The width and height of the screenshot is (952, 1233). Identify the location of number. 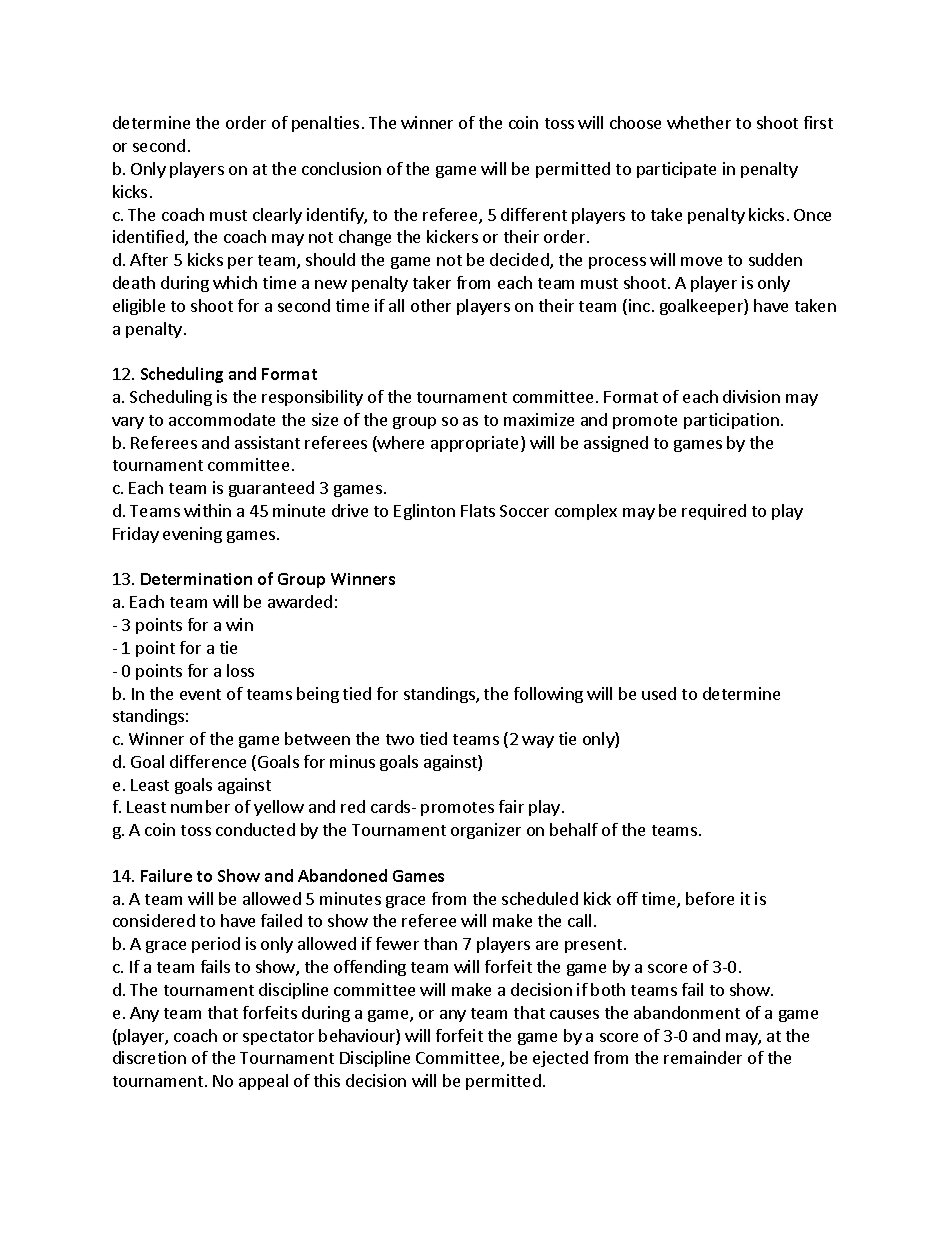
(200, 806).
